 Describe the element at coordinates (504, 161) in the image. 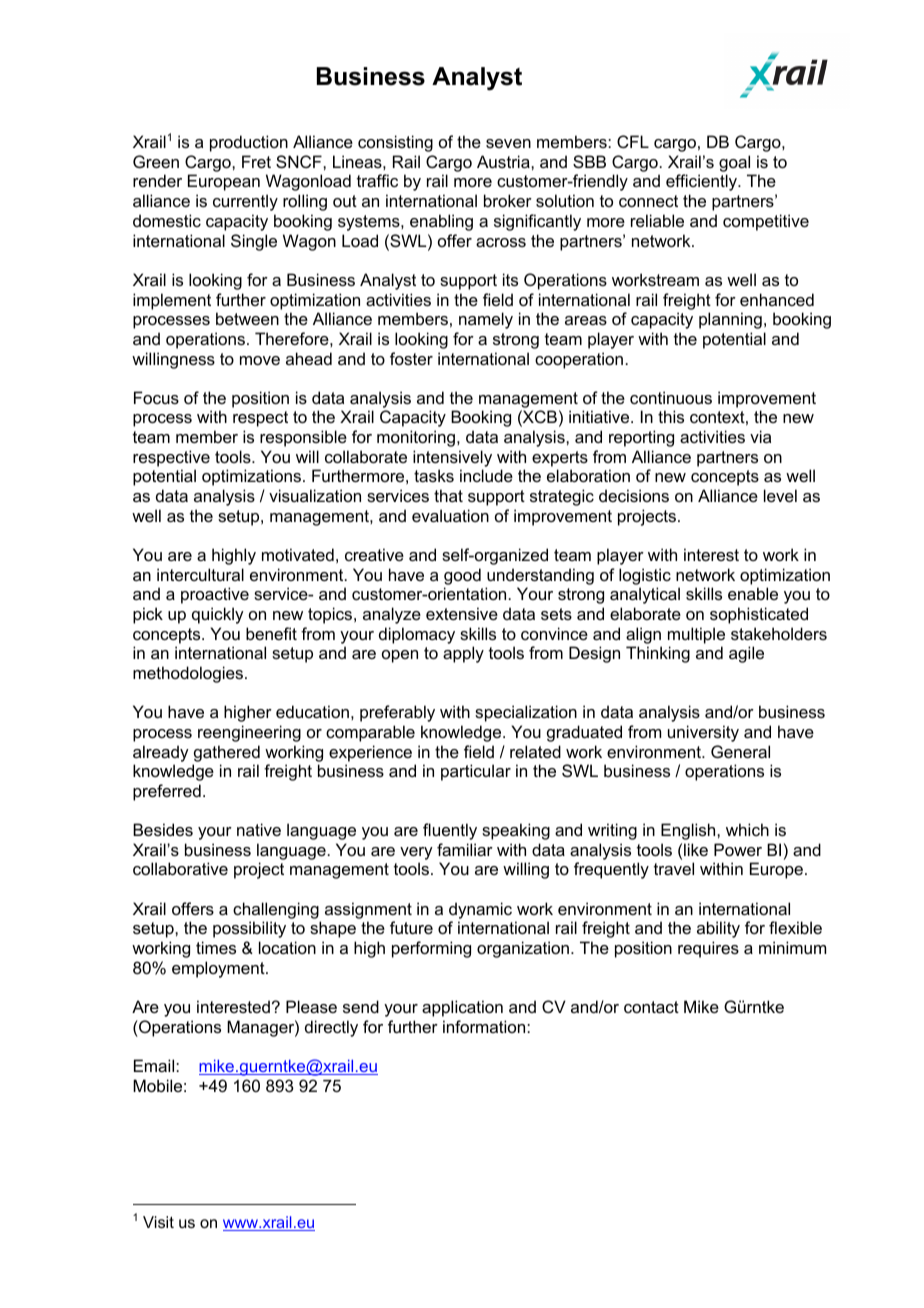

I see `Austria` at that location.
